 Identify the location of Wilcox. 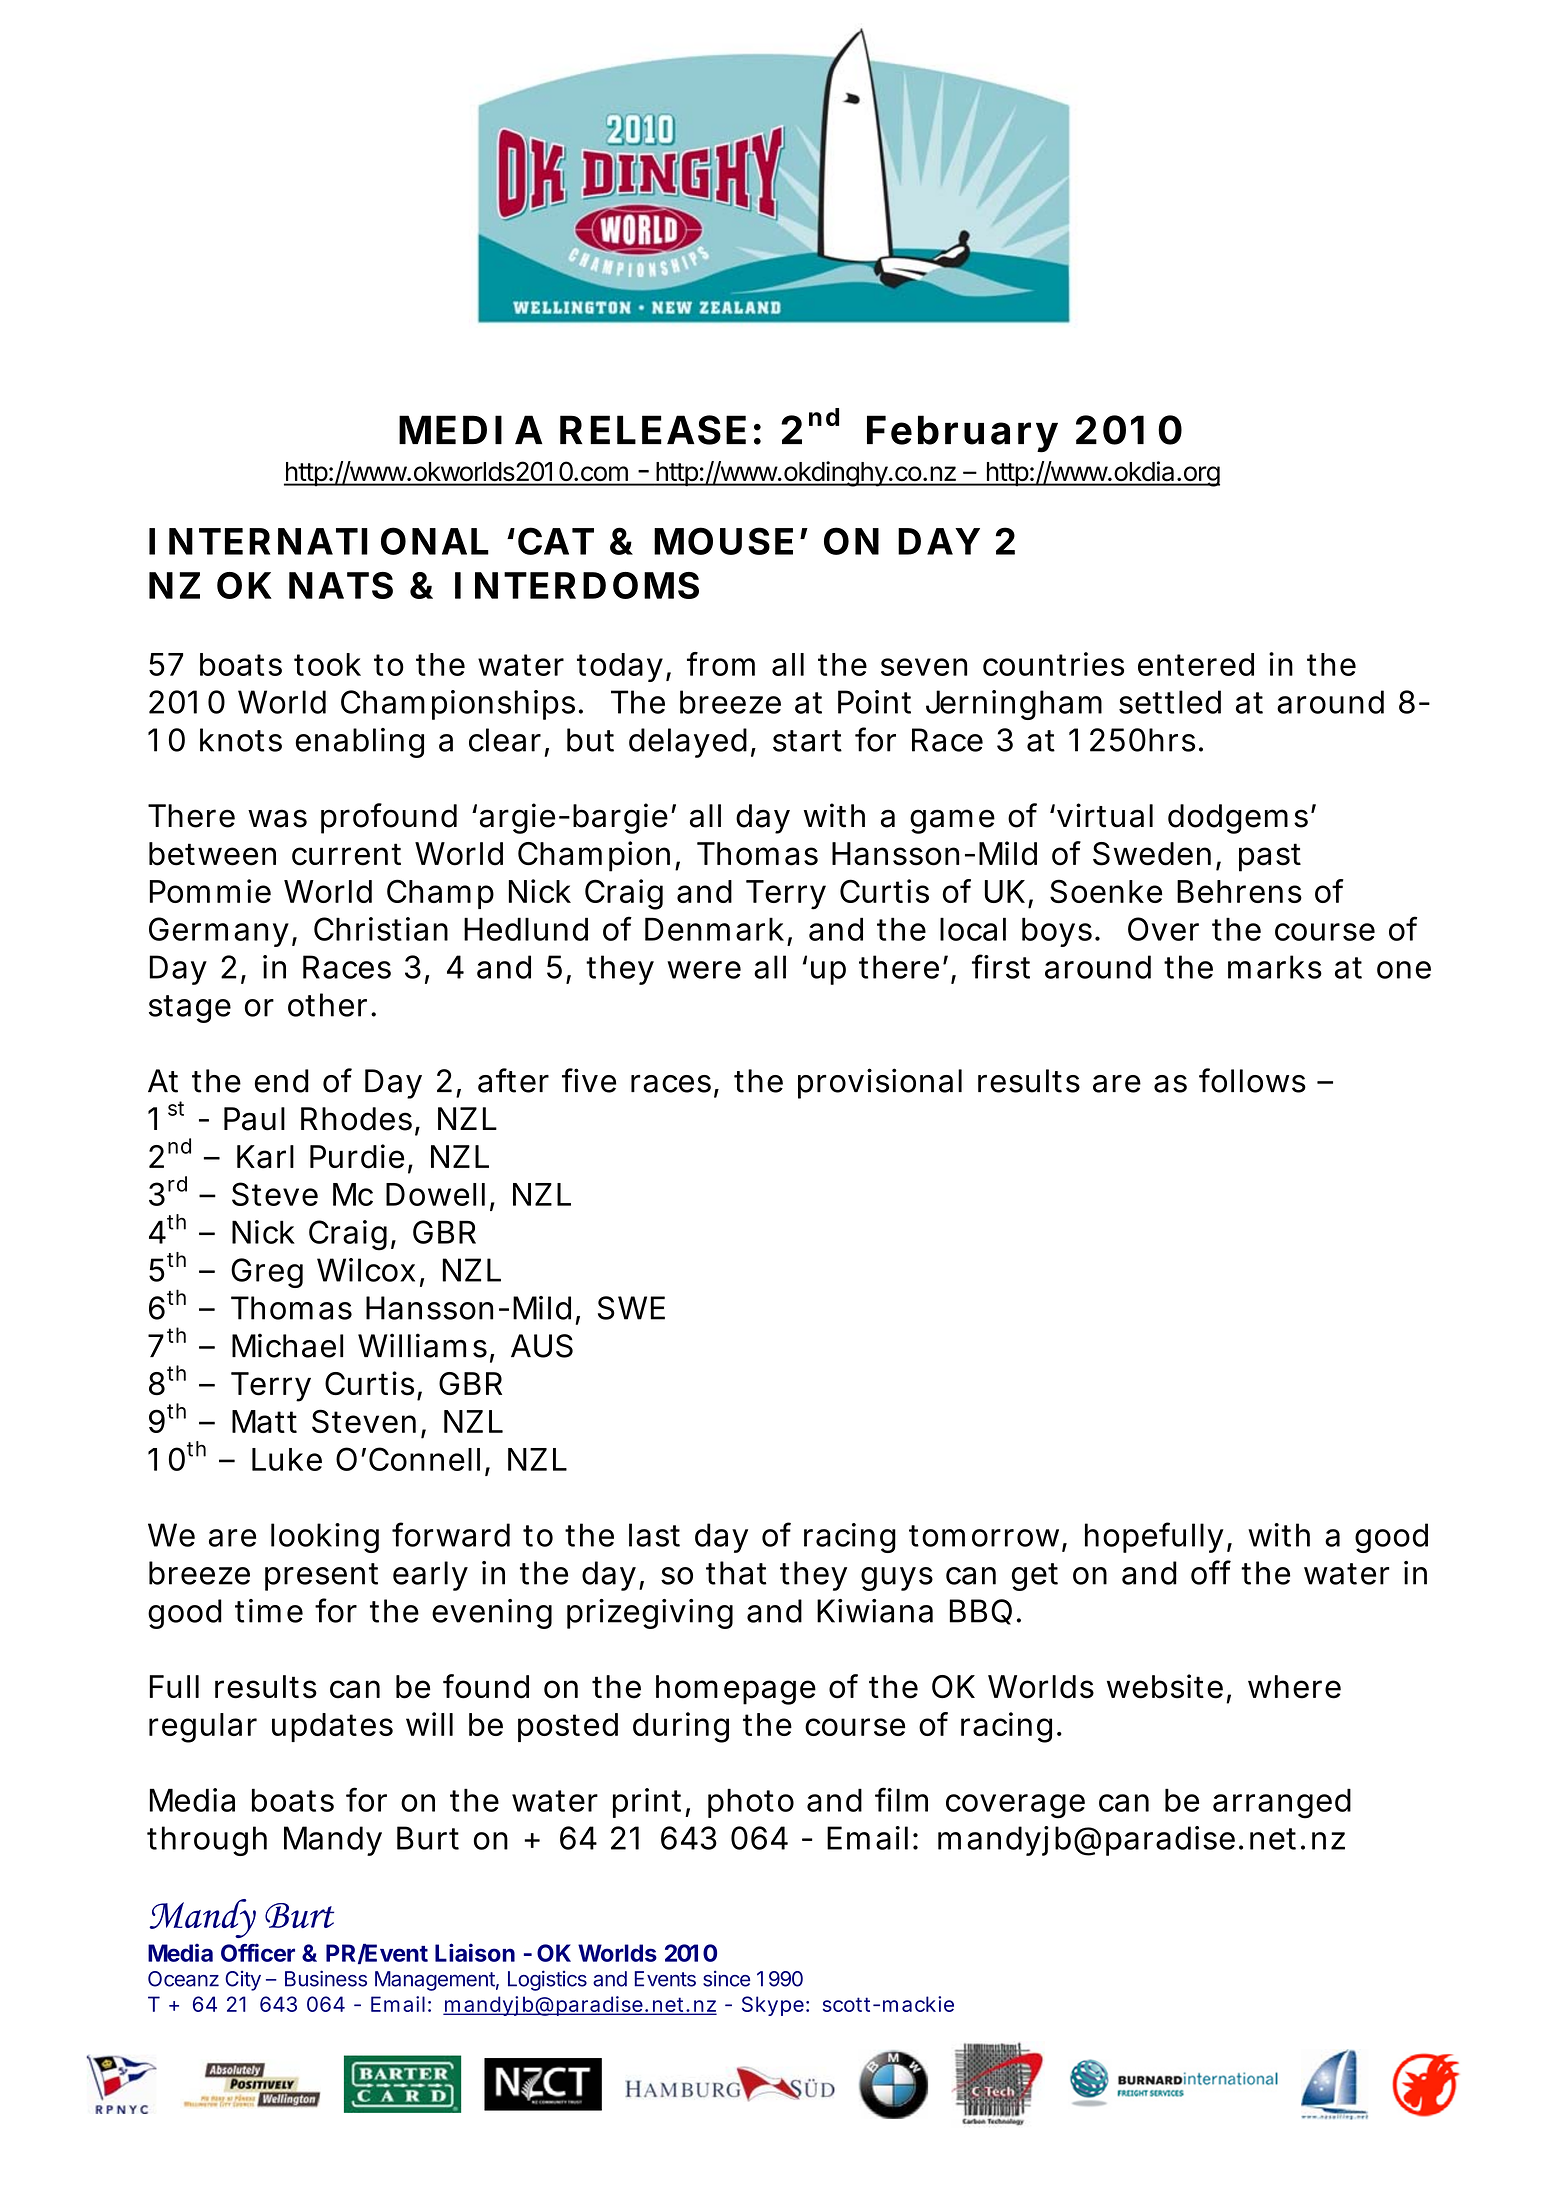
(366, 1270).
